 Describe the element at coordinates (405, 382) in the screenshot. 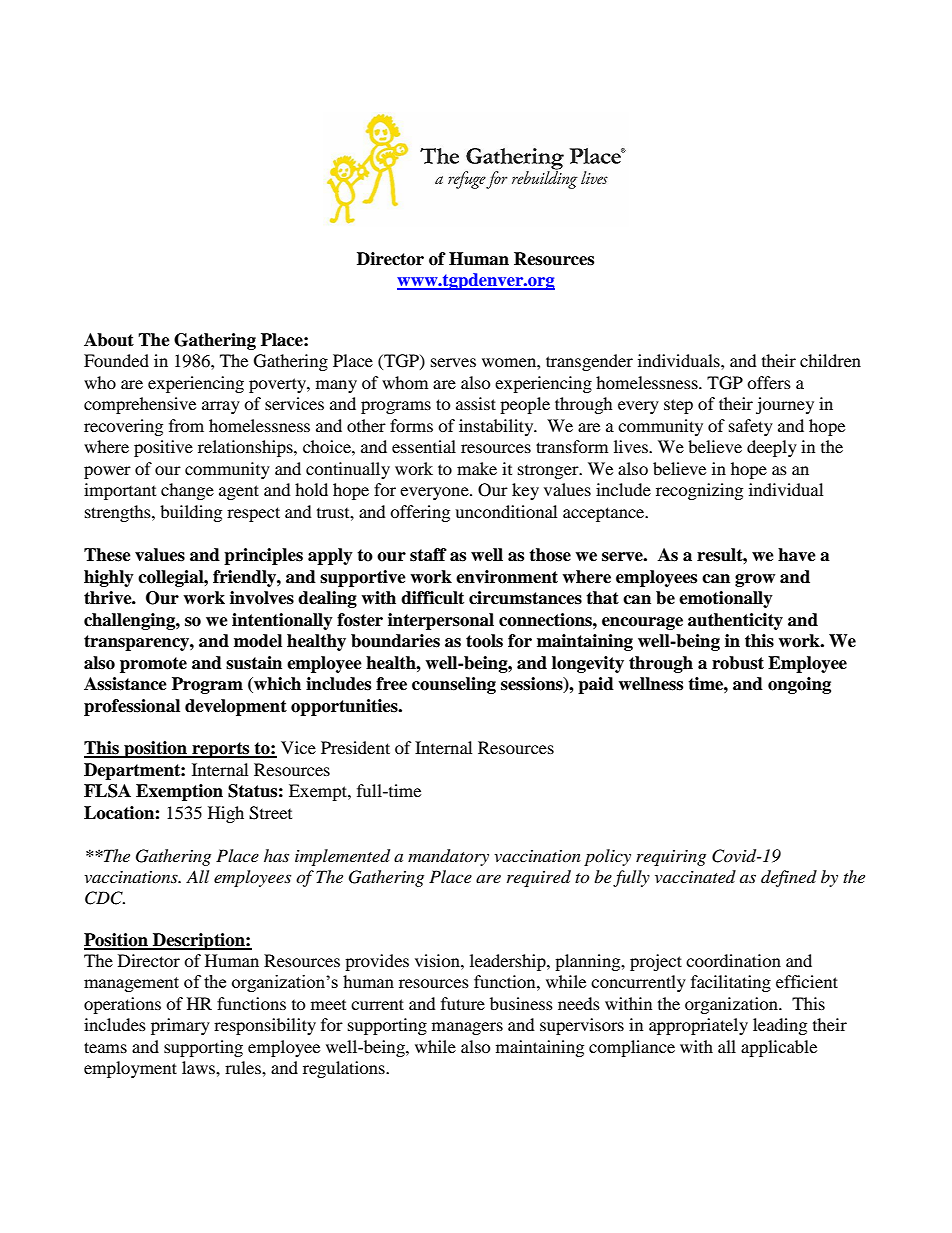

I see `whom` at that location.
